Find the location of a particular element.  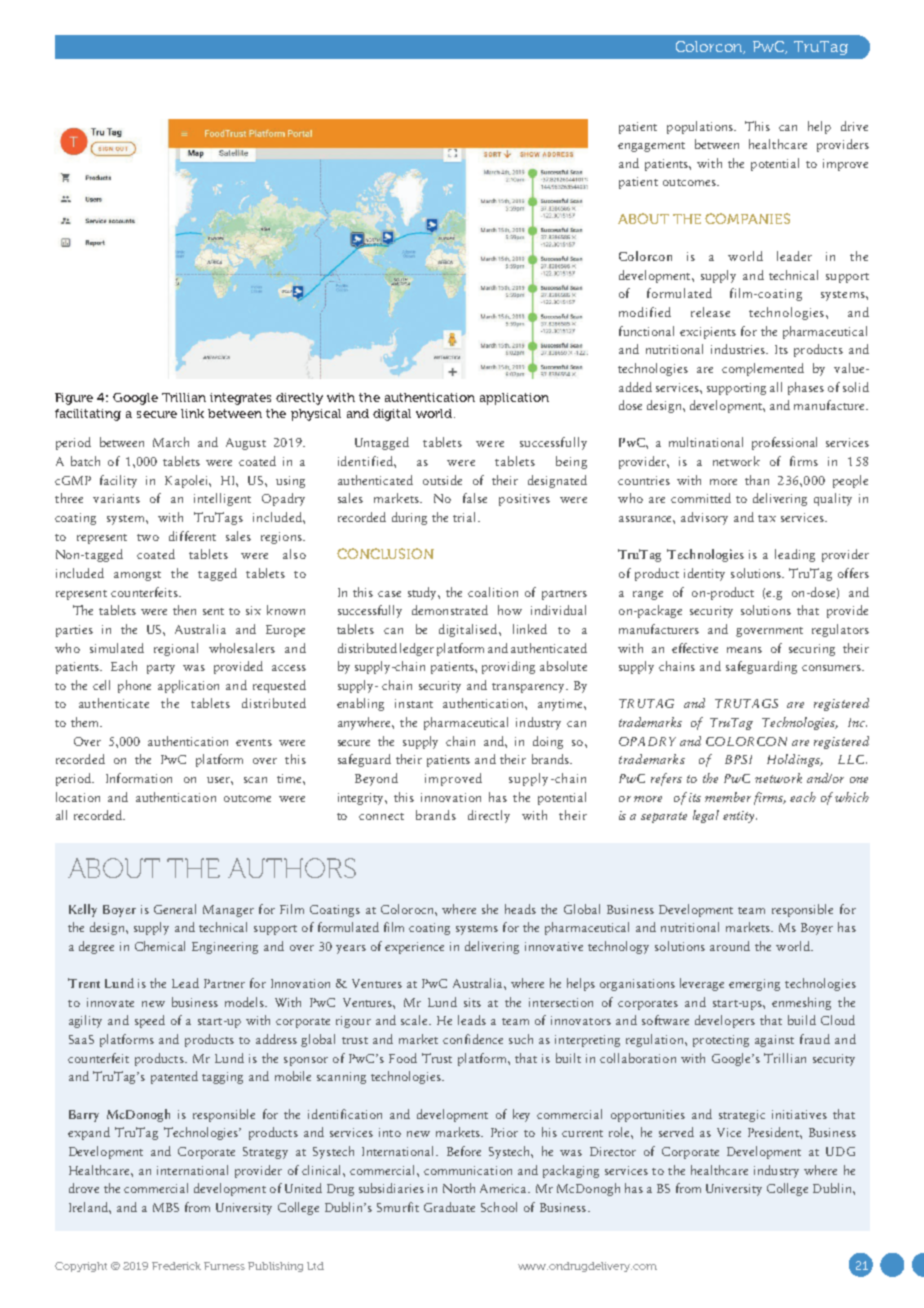

complemented is located at coordinates (763, 369).
